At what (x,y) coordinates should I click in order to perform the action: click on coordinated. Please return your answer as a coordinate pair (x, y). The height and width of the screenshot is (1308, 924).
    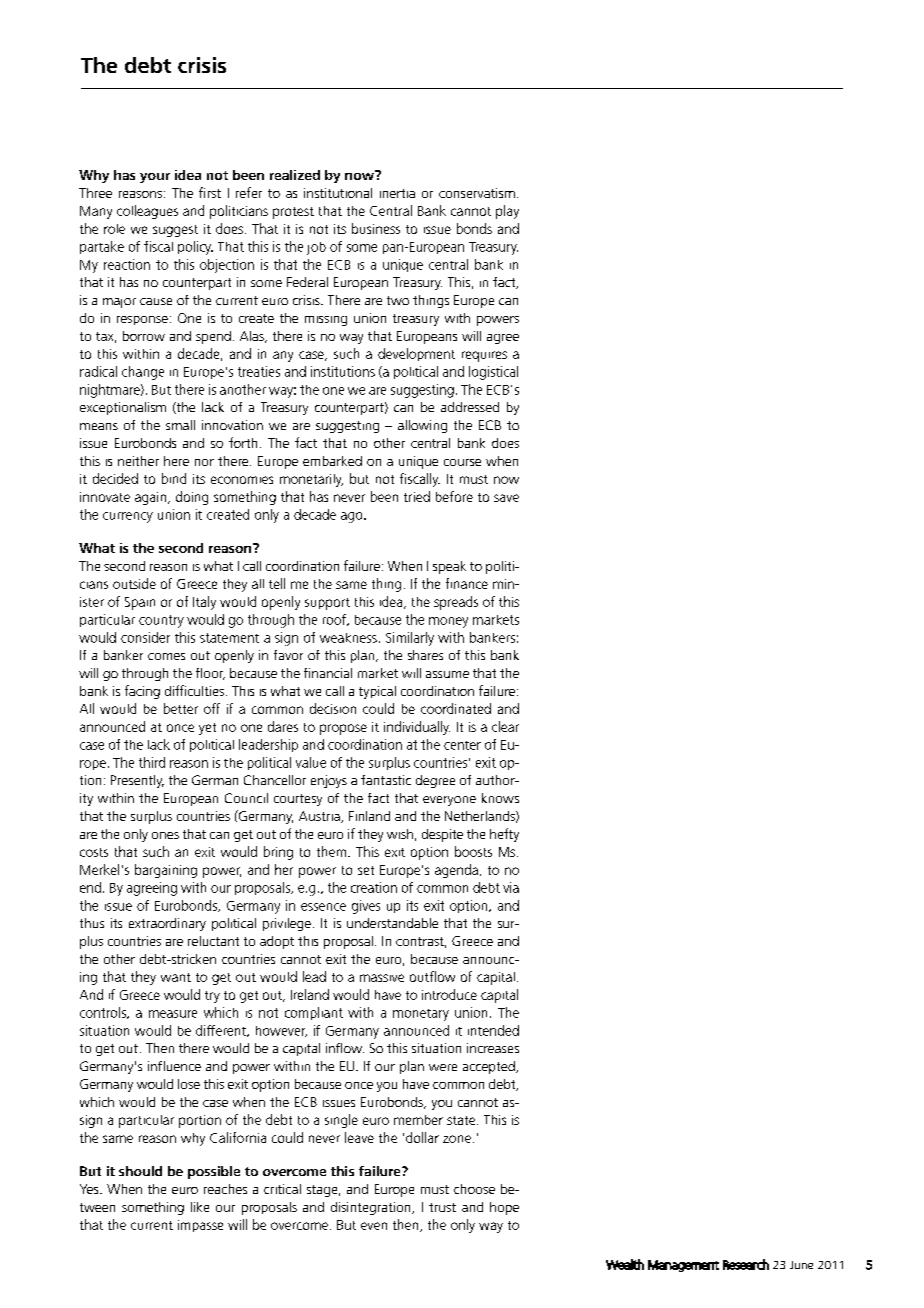
    Looking at the image, I should click on (456, 708).
